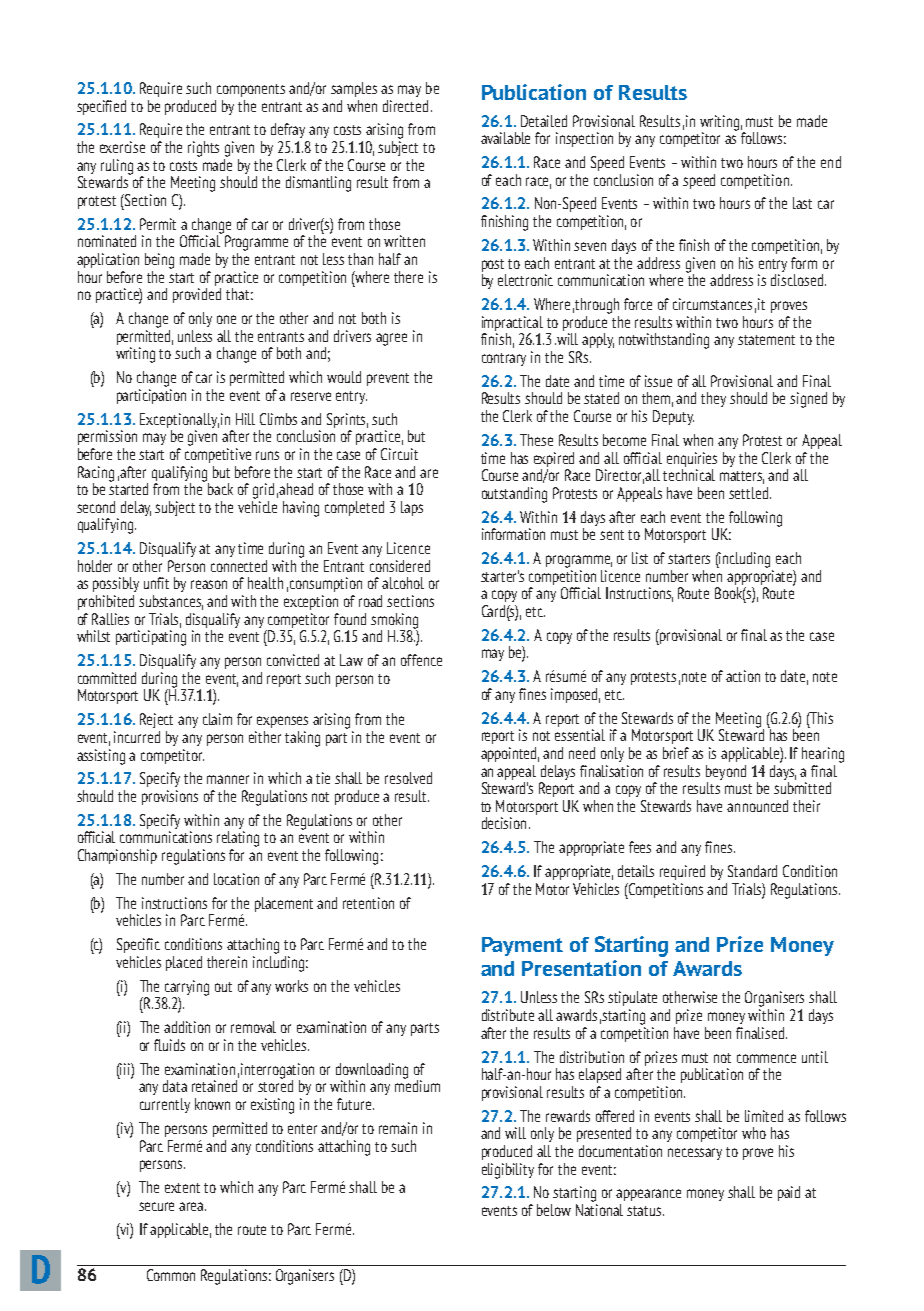  Describe the element at coordinates (789, 1193) in the document. I see `paid` at that location.
